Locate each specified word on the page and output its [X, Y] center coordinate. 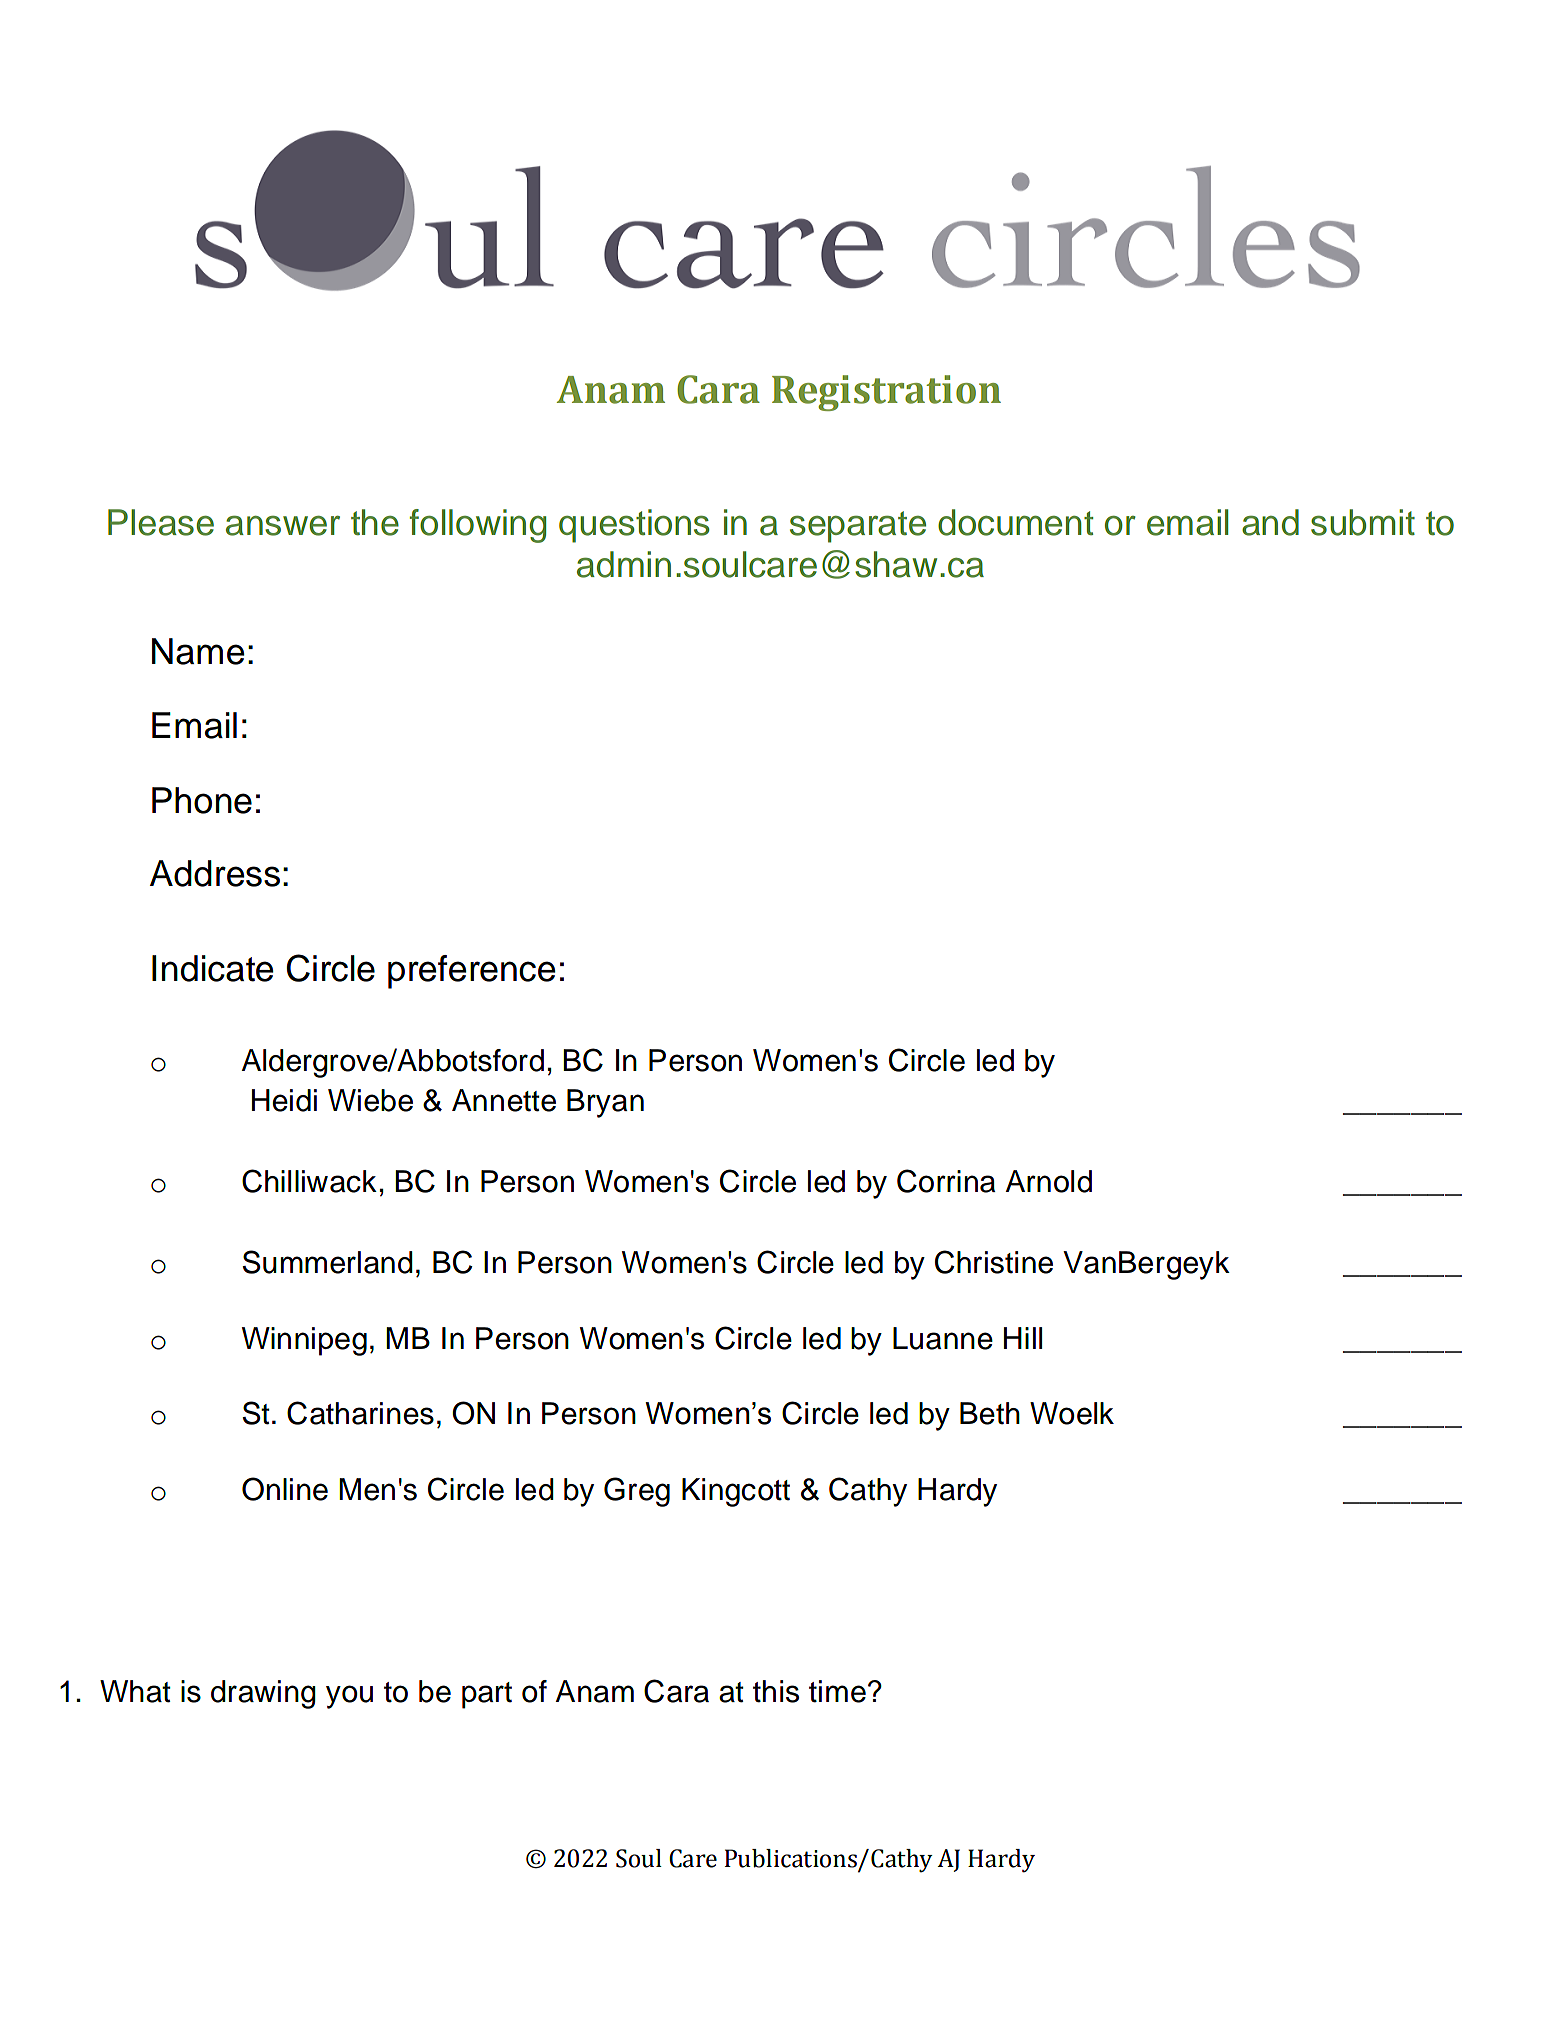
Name [198, 651]
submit [1363, 522]
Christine [994, 1262]
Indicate [213, 968]
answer [283, 526]
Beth [990, 1413]
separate [858, 527]
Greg [637, 1492]
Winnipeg [304, 1341]
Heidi [284, 1100]
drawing [263, 1694]
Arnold [1049, 1181]
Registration [886, 393]
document [1015, 522]
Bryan [605, 1103]
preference [472, 972]
